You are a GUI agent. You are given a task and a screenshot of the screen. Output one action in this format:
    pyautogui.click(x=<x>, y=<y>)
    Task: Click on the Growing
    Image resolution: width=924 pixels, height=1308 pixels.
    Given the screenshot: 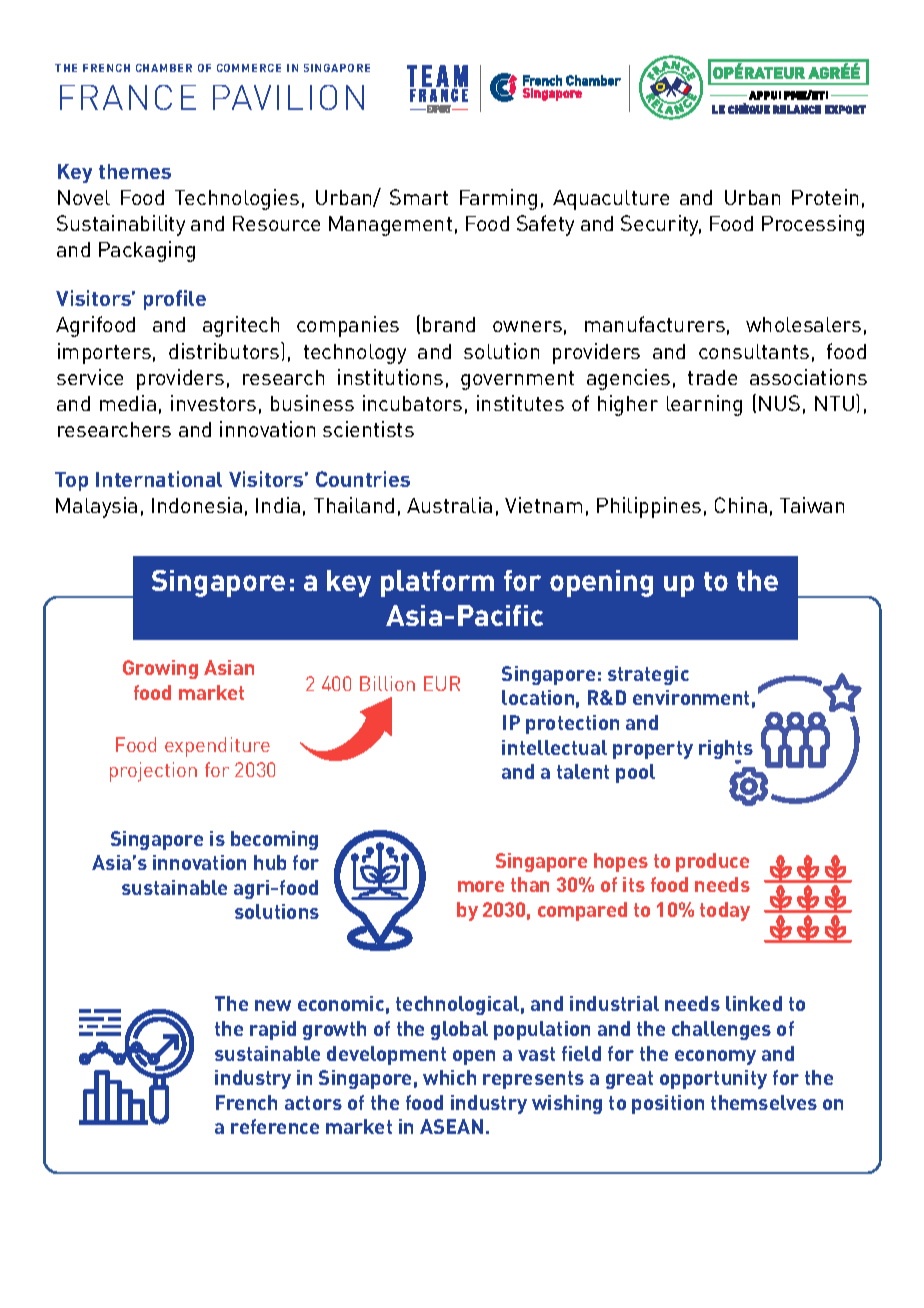 What is the action you would take?
    pyautogui.click(x=160, y=669)
